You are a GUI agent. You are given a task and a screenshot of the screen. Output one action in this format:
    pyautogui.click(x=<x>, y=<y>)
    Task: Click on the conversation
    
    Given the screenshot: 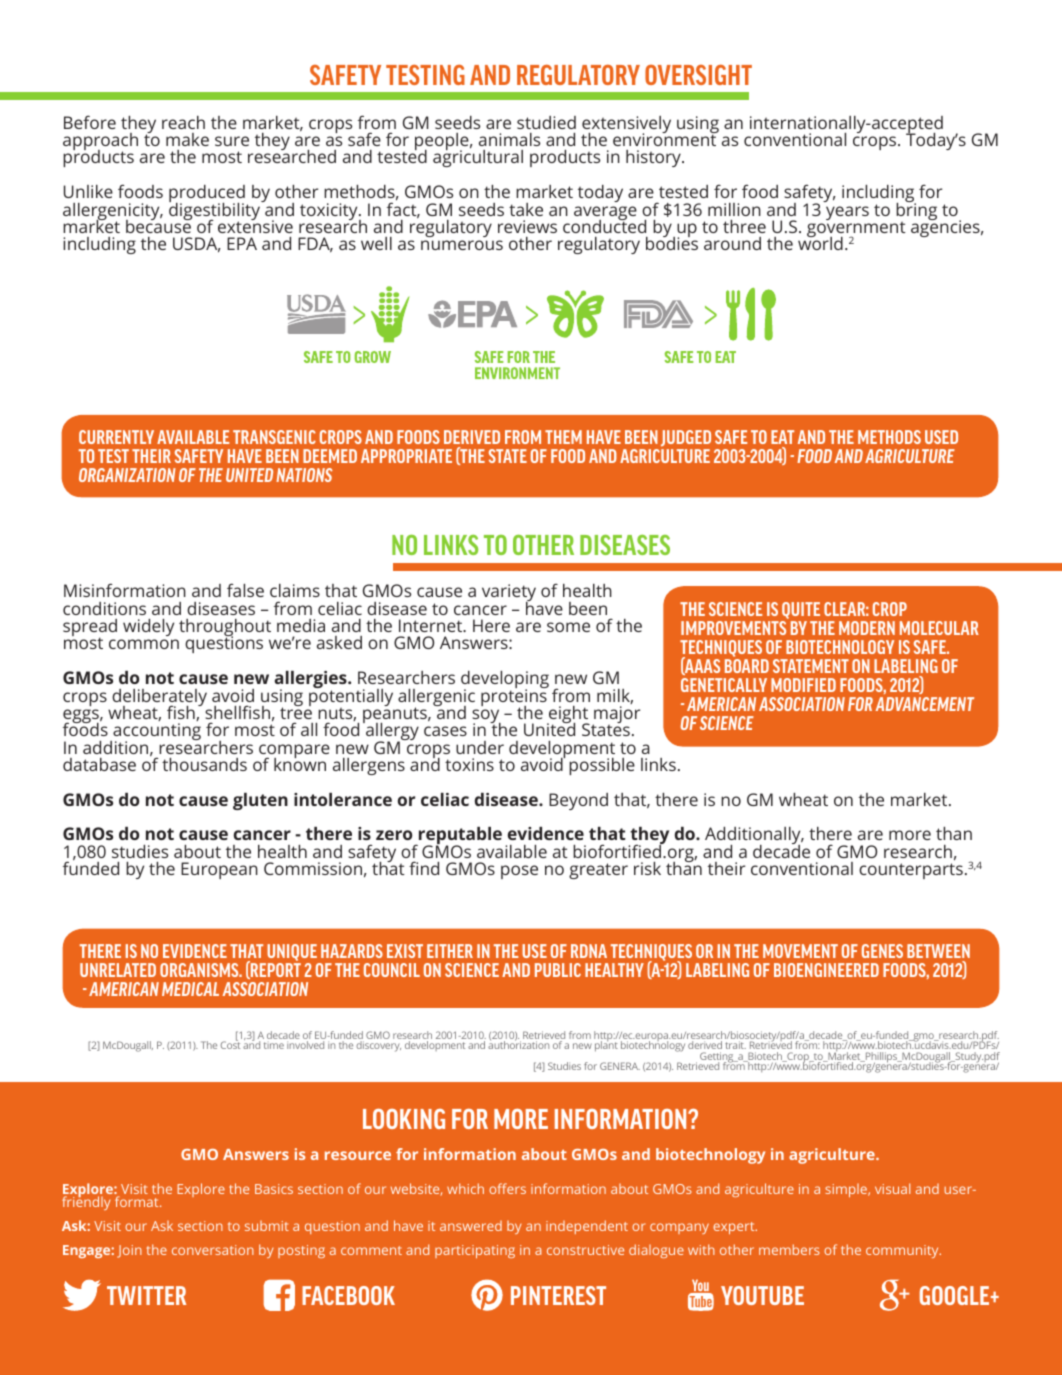 What is the action you would take?
    pyautogui.click(x=213, y=1250)
